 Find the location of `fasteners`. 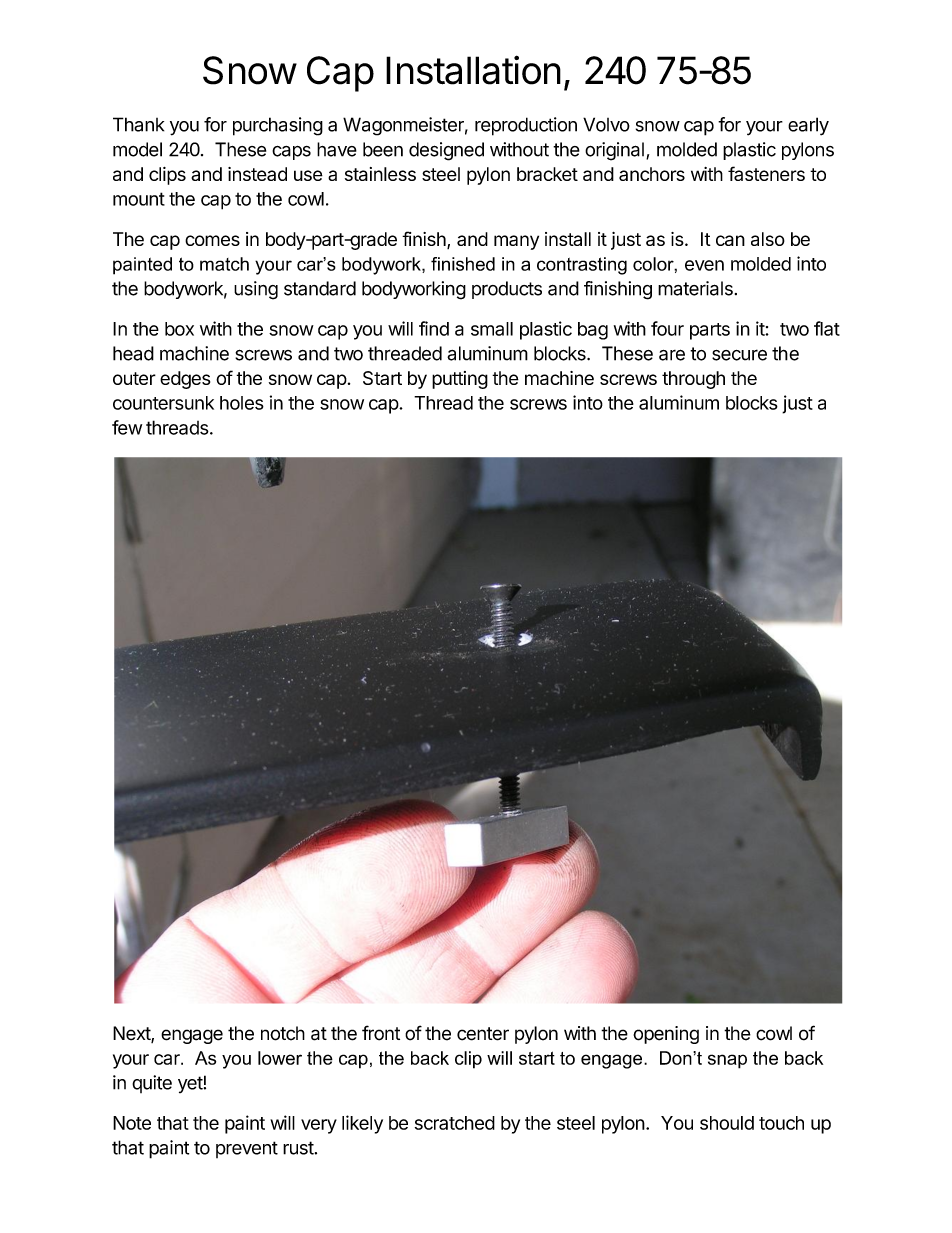

fasteners is located at coordinates (766, 173).
